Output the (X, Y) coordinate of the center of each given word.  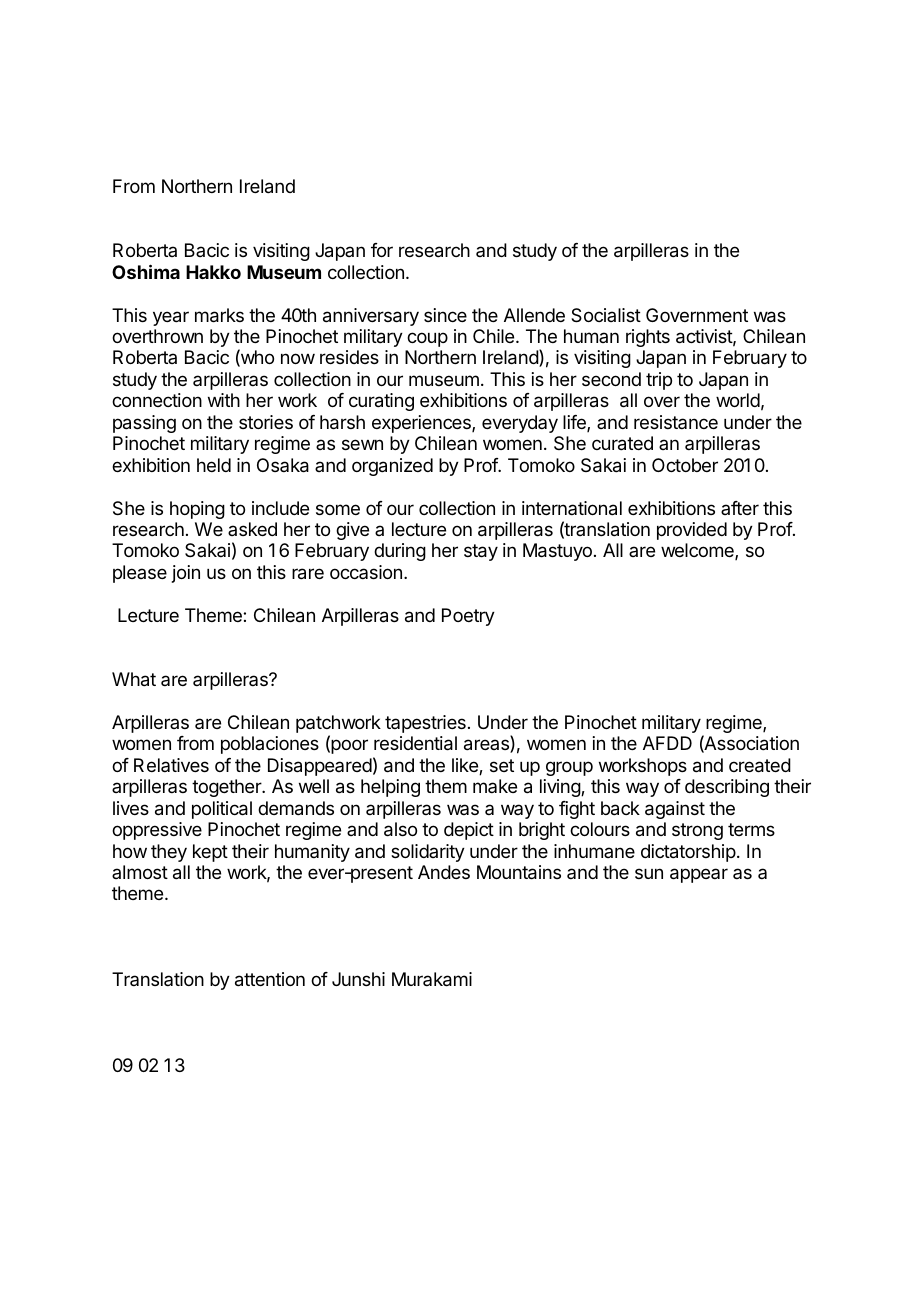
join (186, 574)
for (382, 250)
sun (649, 873)
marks (219, 315)
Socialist (606, 315)
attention (270, 979)
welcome (698, 551)
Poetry (468, 617)
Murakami (432, 979)
